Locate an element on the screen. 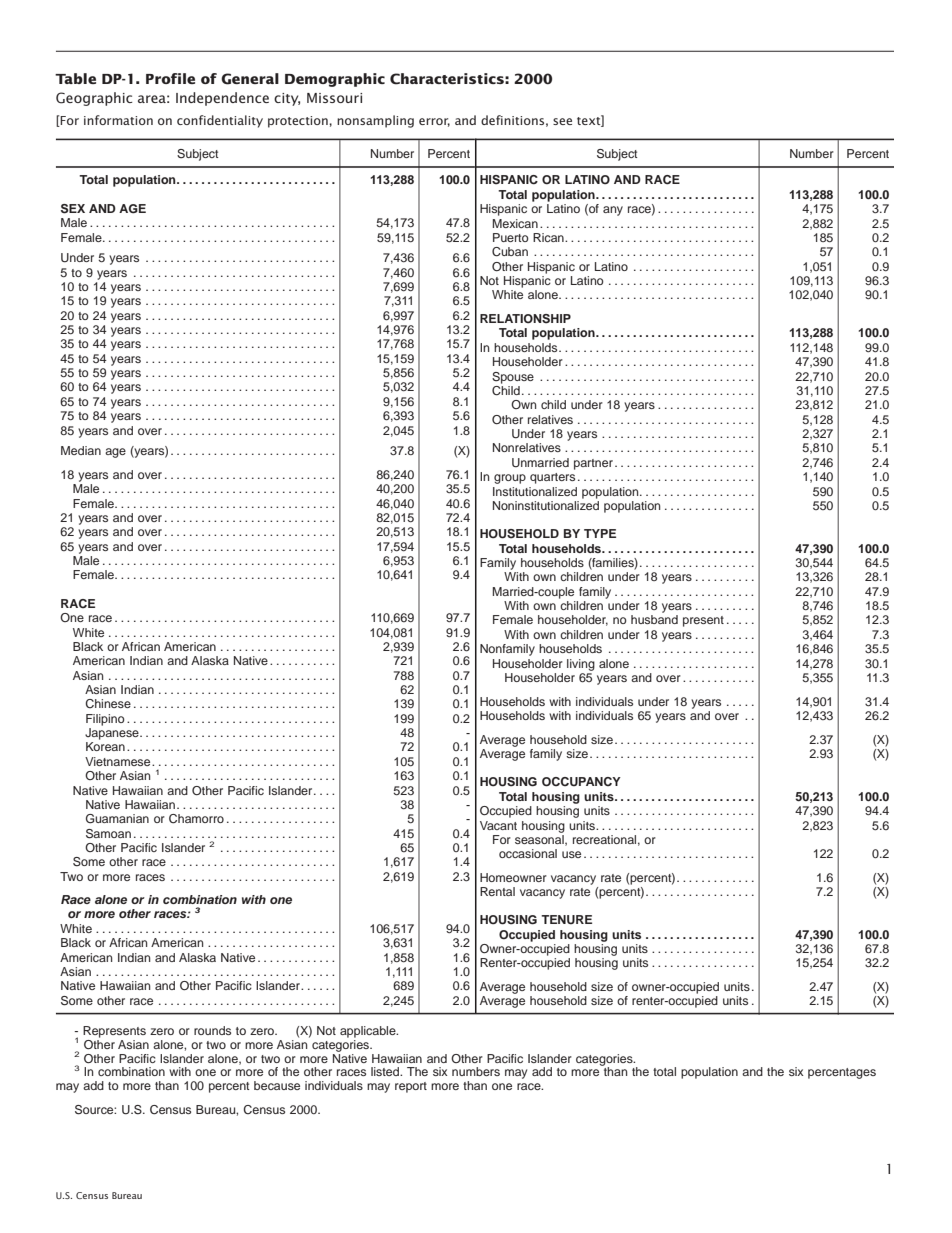 The width and height of the screenshot is (952, 1233). Vietnamese is located at coordinates (119, 761).
